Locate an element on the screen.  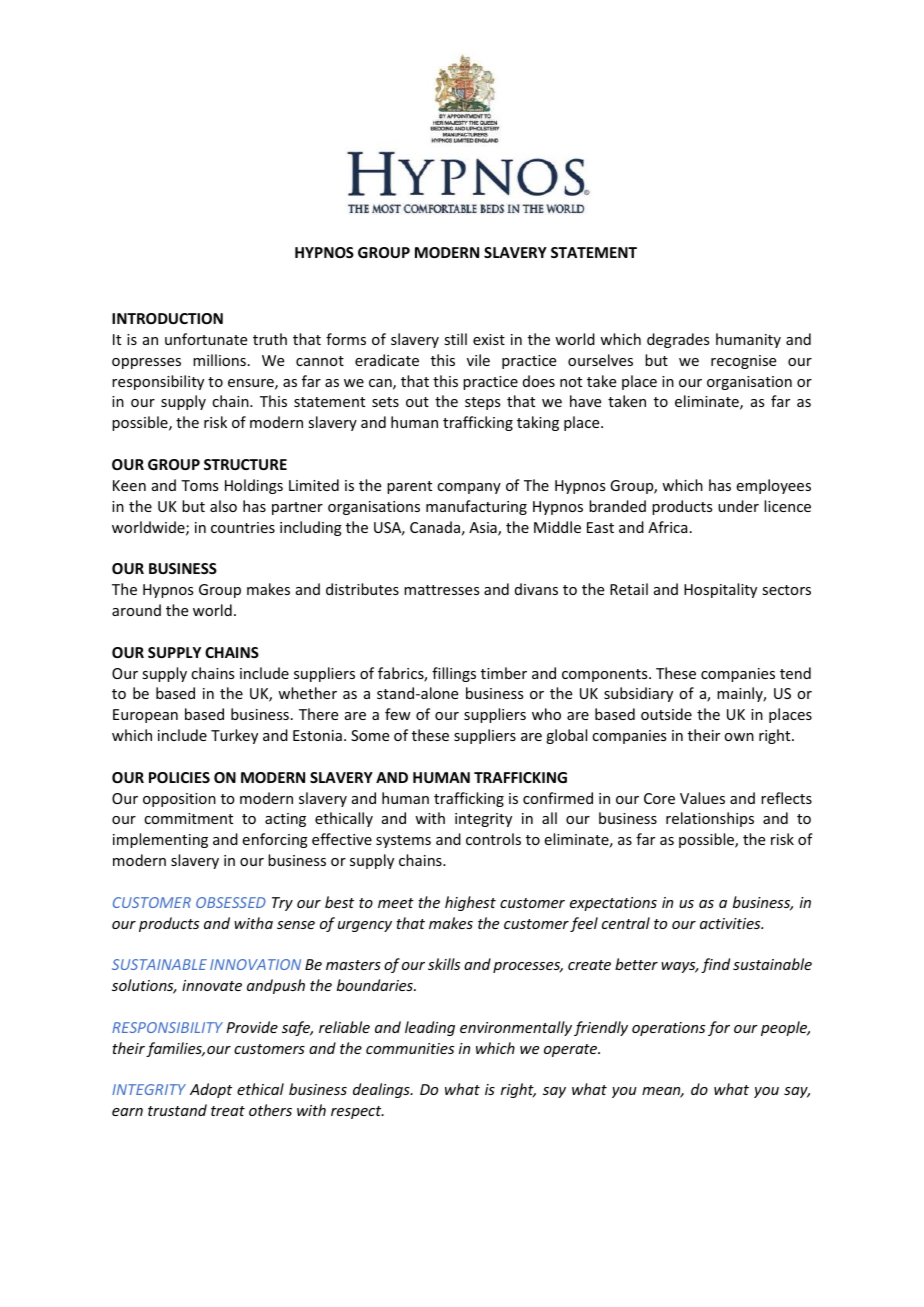
Adopt is located at coordinates (211, 1090).
